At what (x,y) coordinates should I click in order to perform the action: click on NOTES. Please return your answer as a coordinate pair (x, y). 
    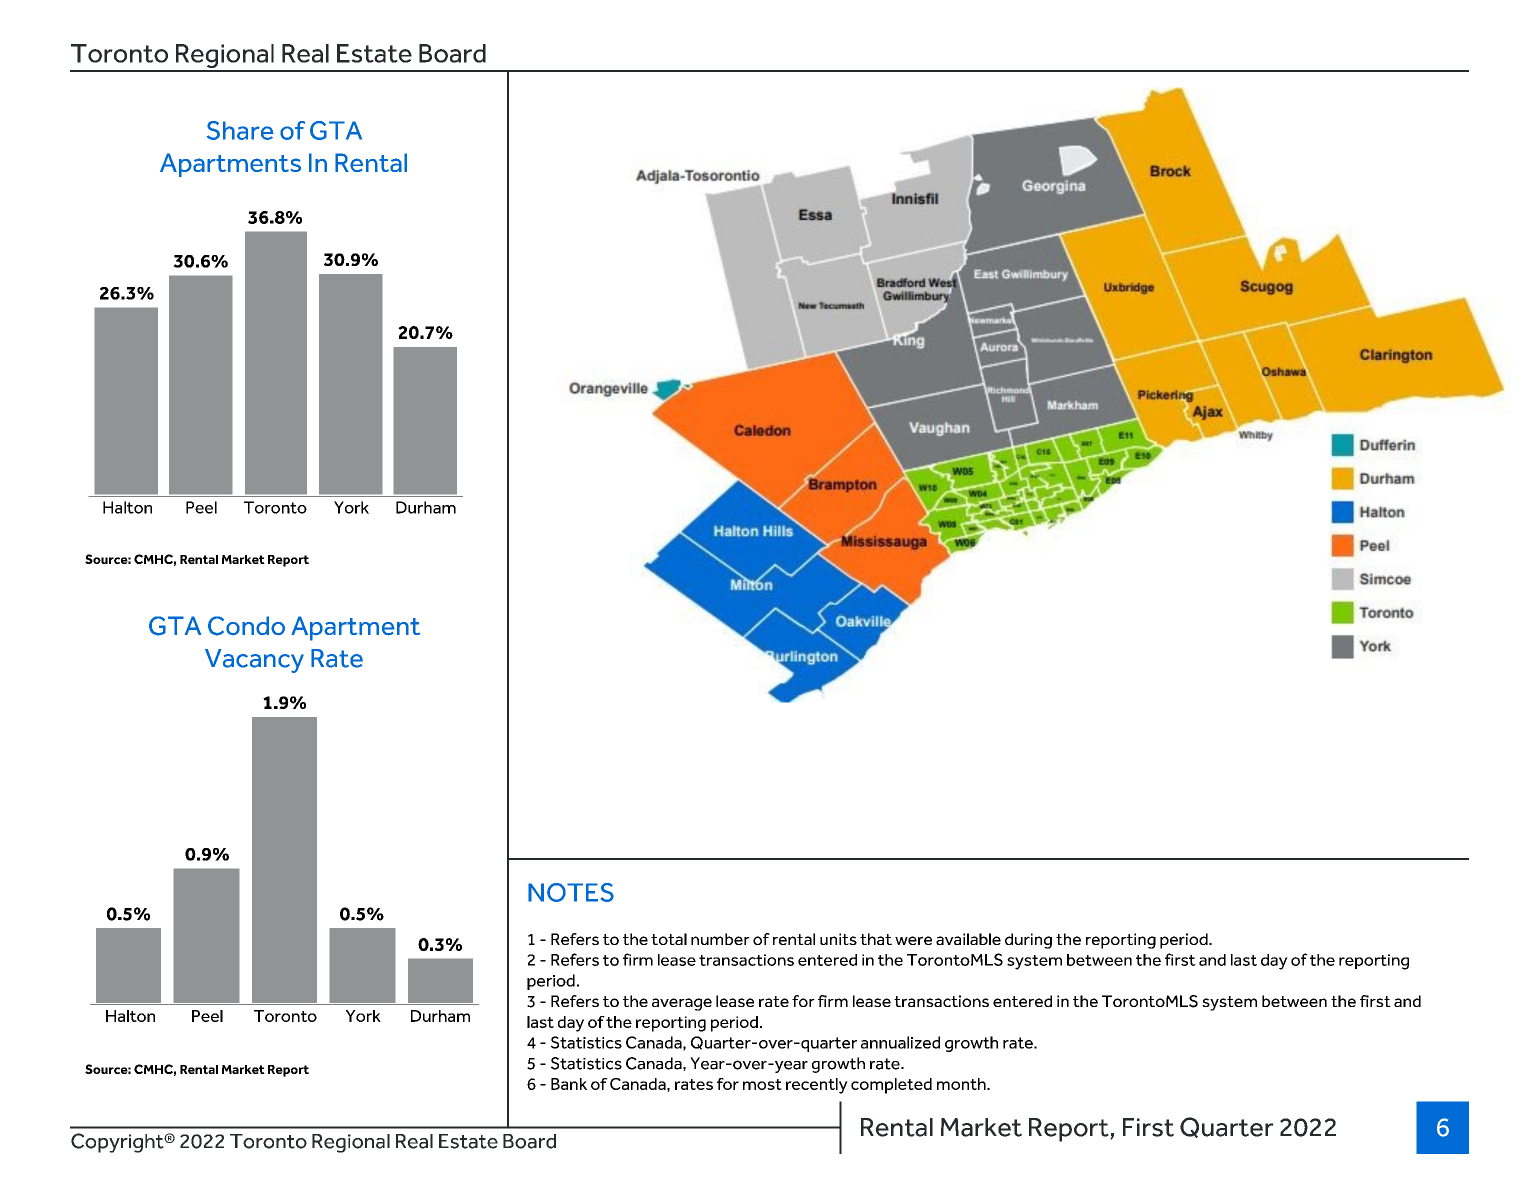
    Looking at the image, I should click on (571, 892).
